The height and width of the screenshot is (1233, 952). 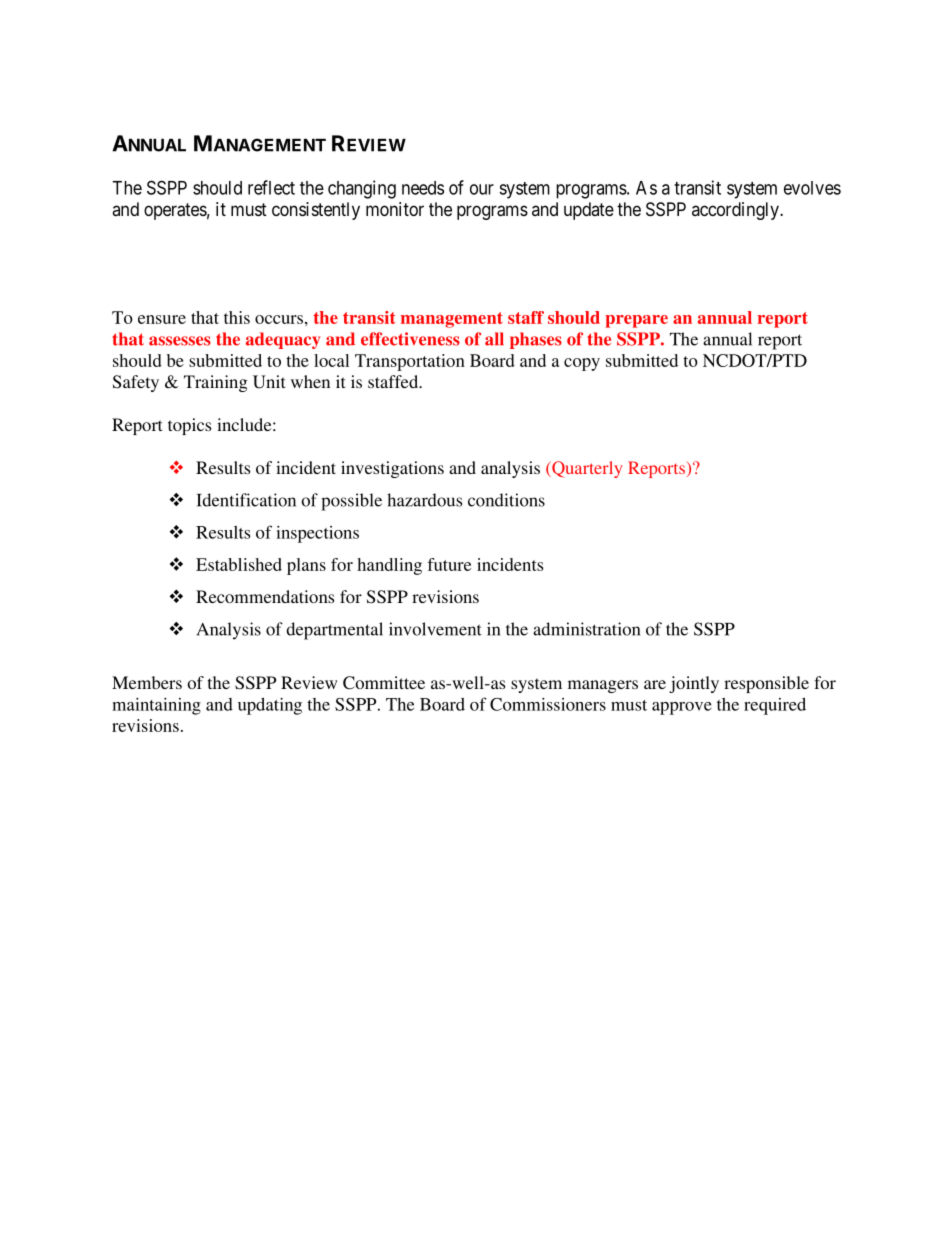 What do you see at coordinates (449, 564) in the screenshot?
I see `future` at bounding box center [449, 564].
